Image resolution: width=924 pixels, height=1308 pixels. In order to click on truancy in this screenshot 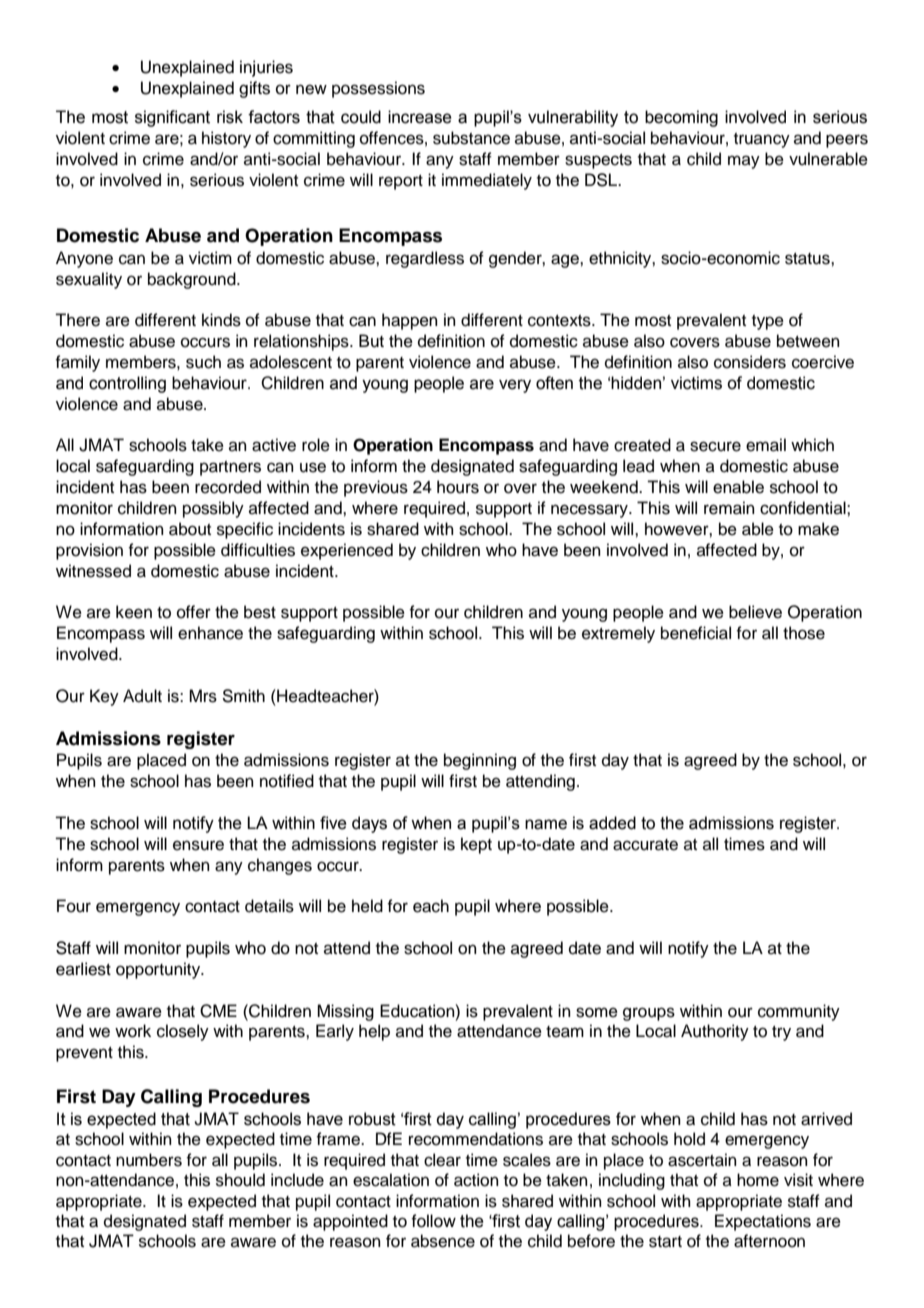, I will do `click(762, 140)`.
